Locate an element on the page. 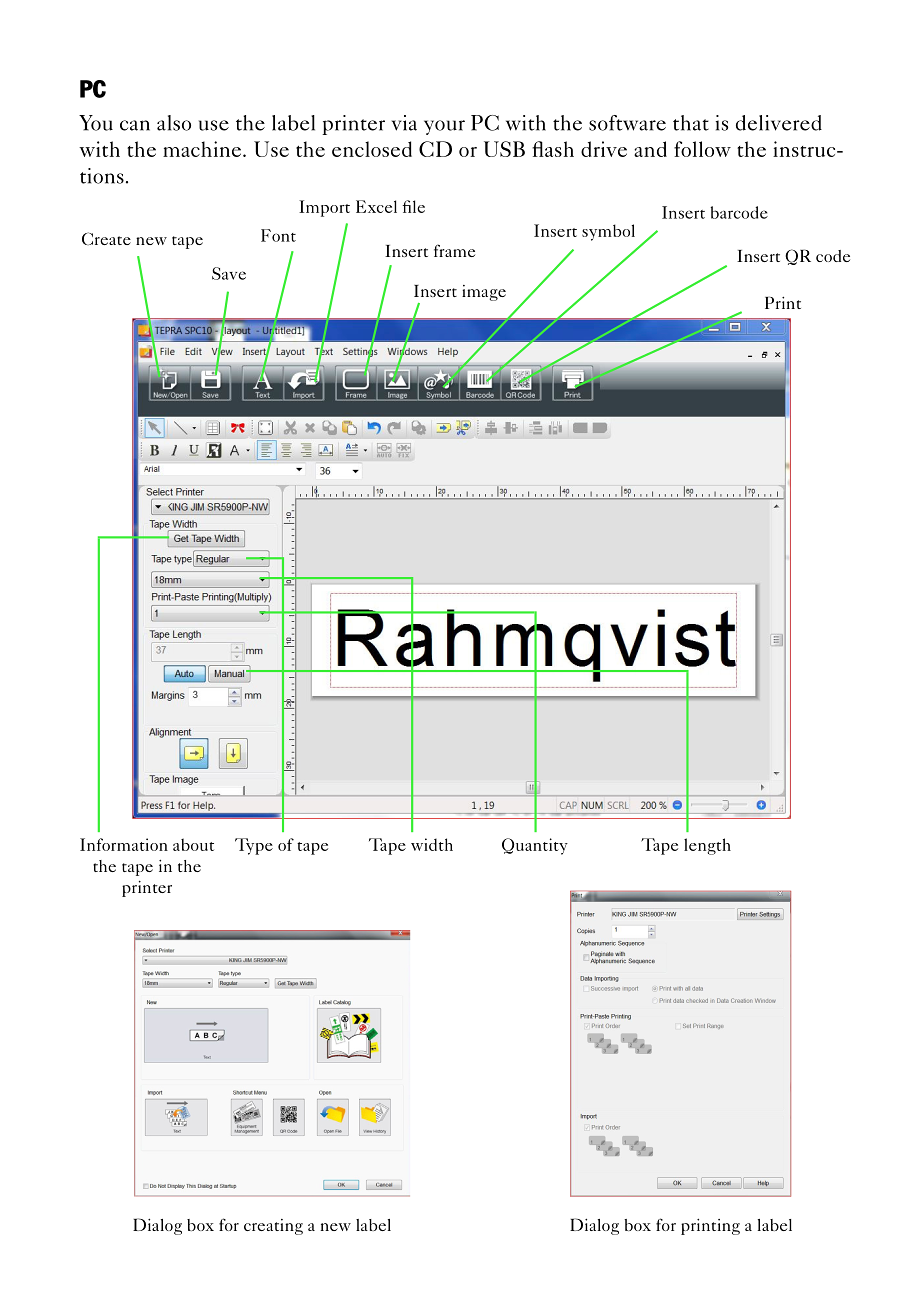 This image has height=1311, width=924. Quantity is located at coordinates (535, 846).
